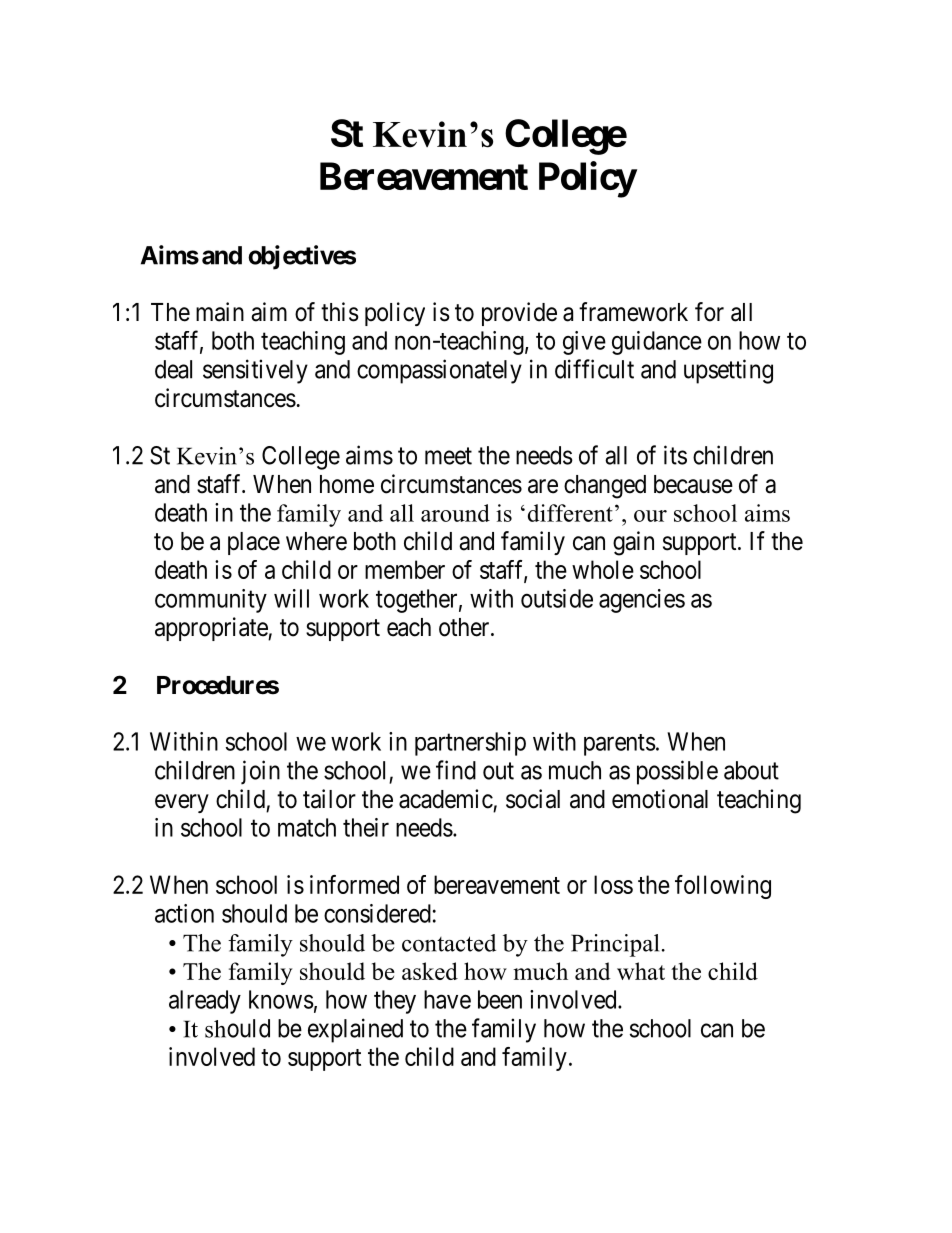  Describe the element at coordinates (693, 484) in the screenshot. I see `because` at that location.
